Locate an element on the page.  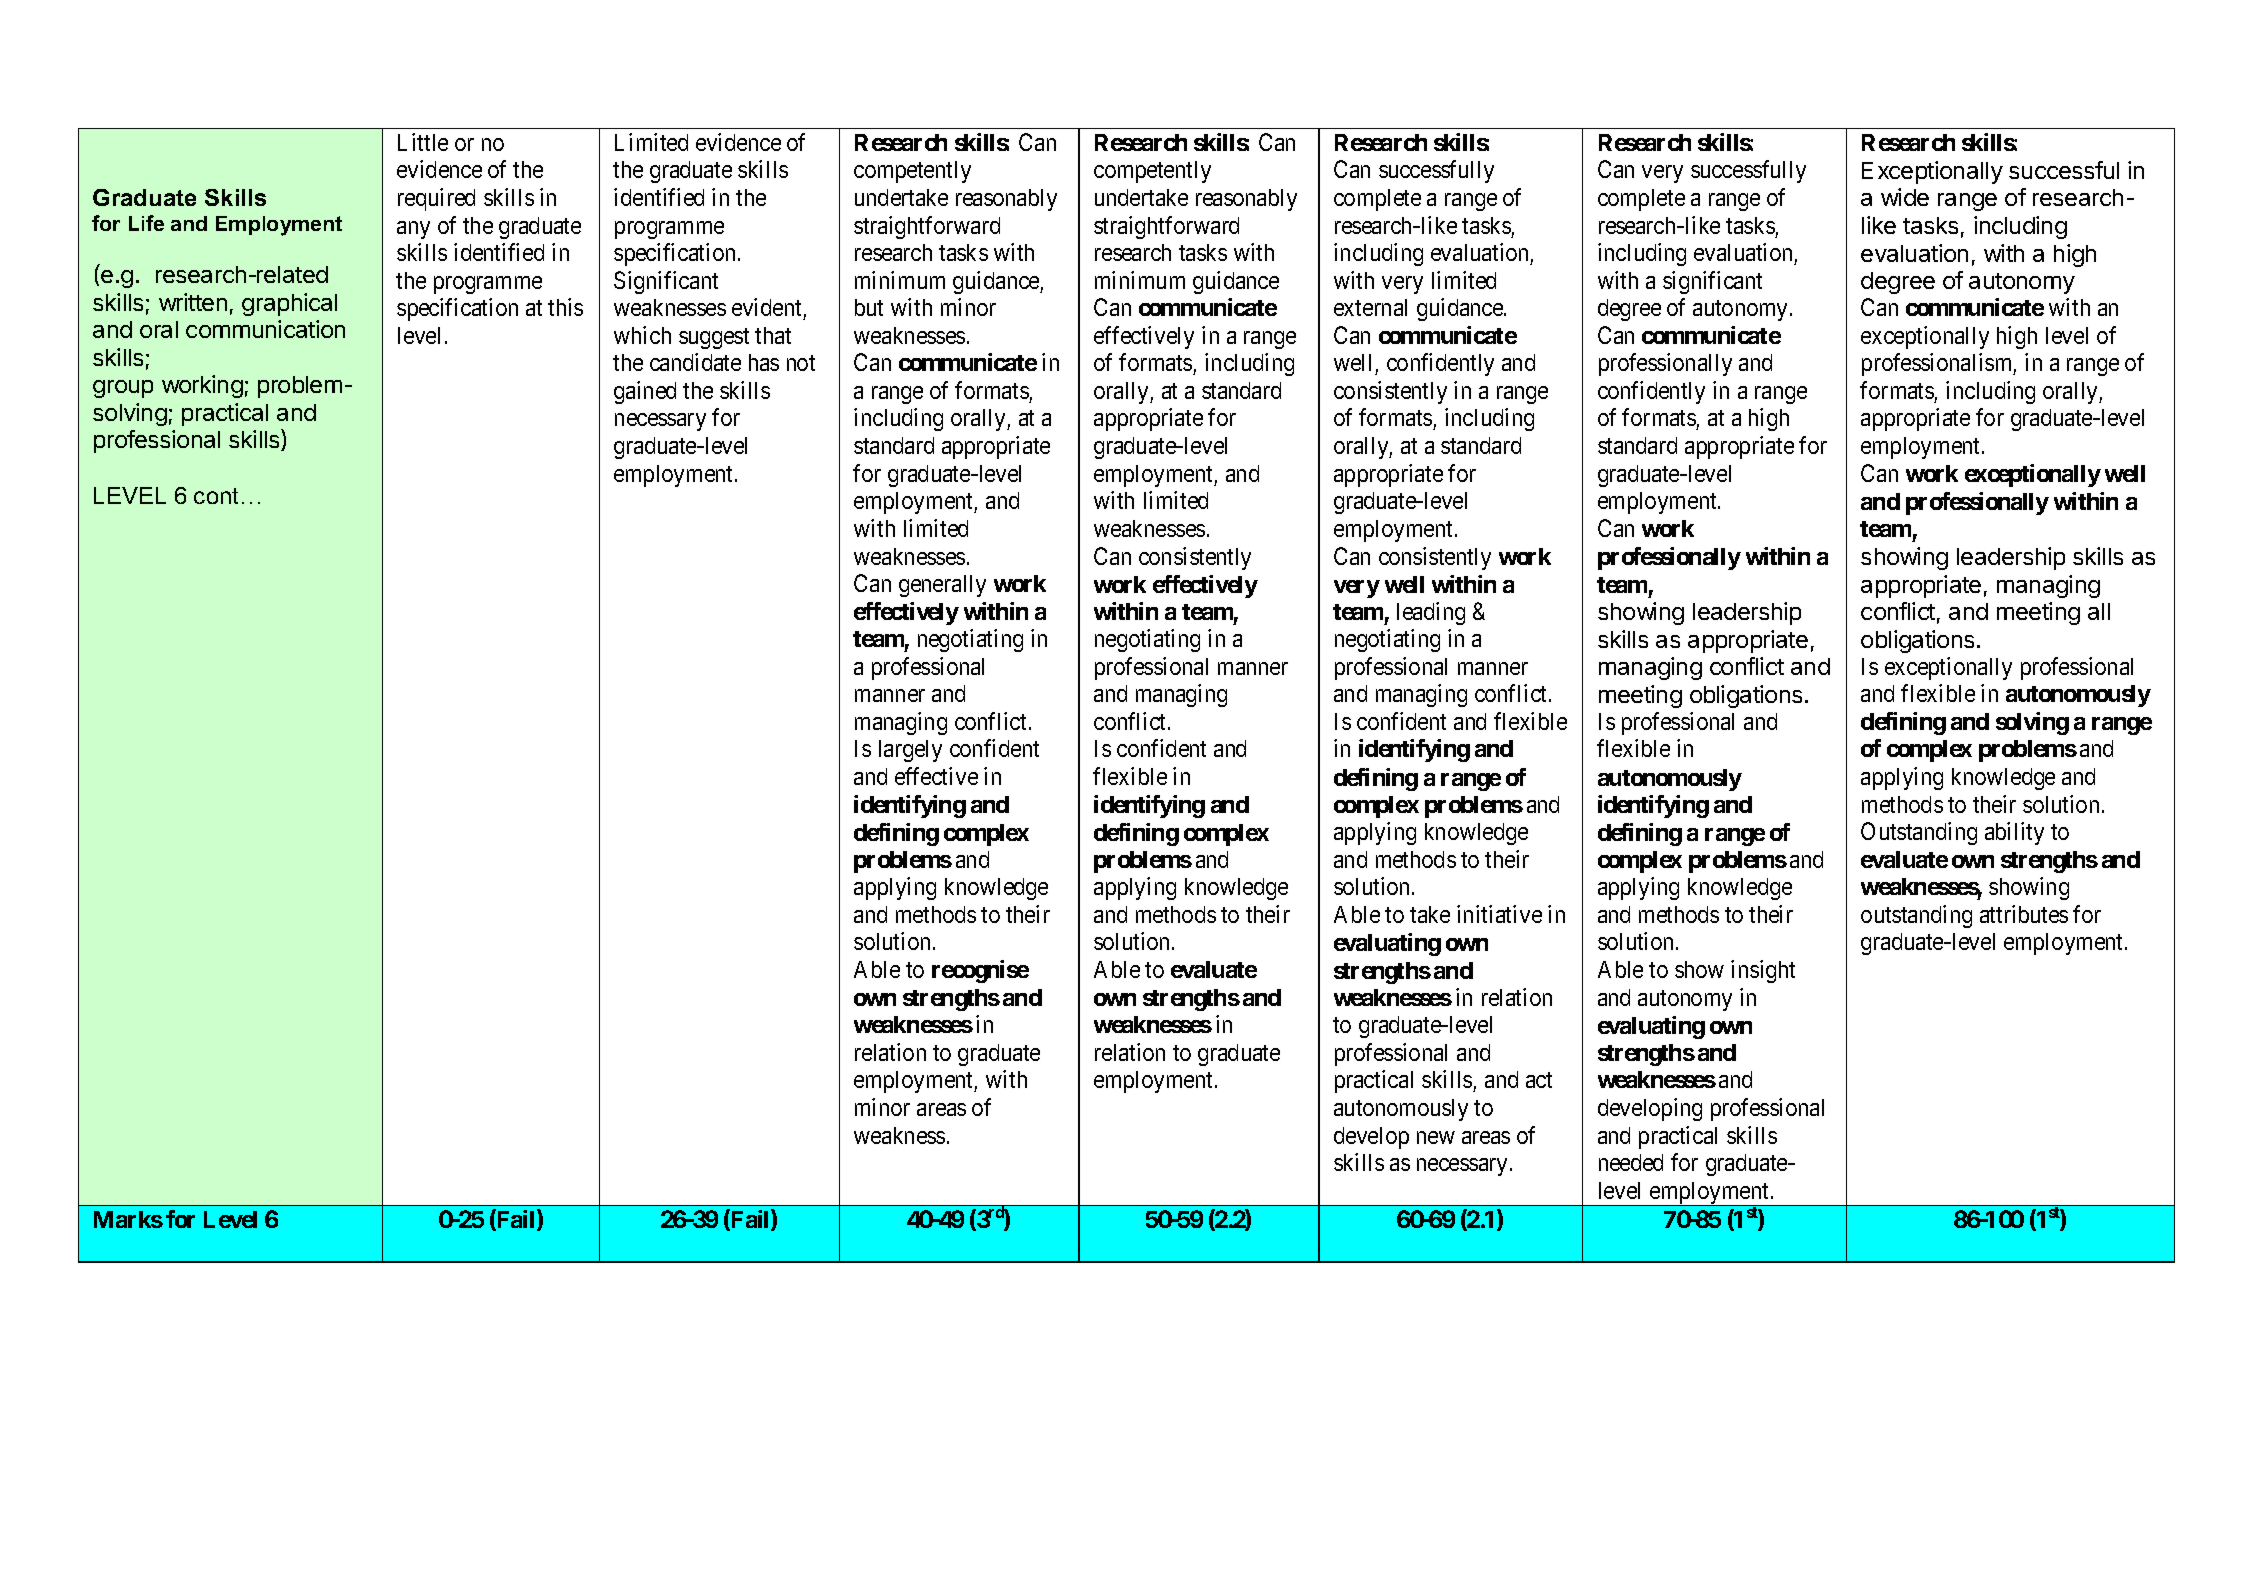
required is located at coordinates (436, 199).
